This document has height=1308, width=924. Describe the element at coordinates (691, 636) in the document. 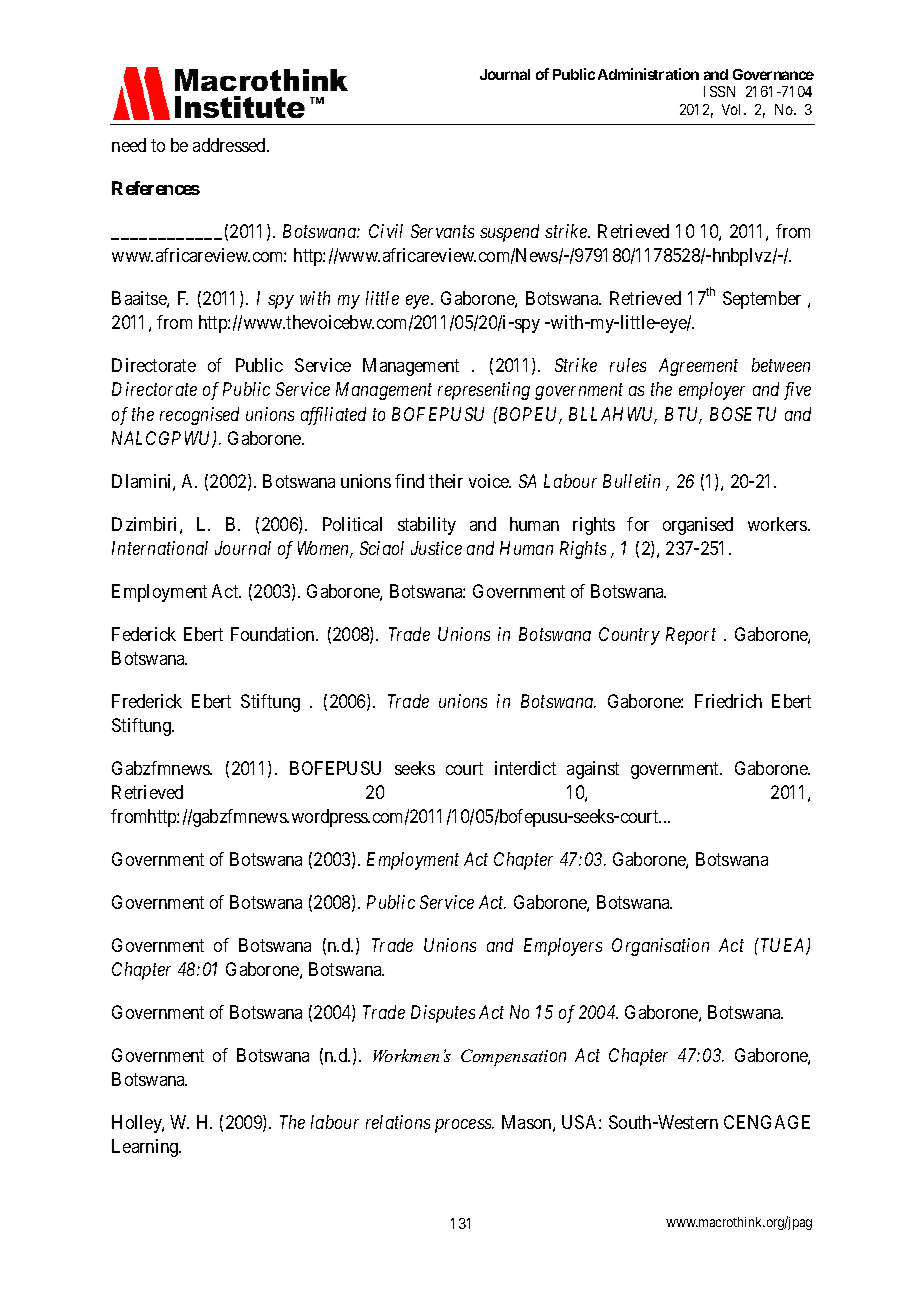

I see `Report` at that location.
